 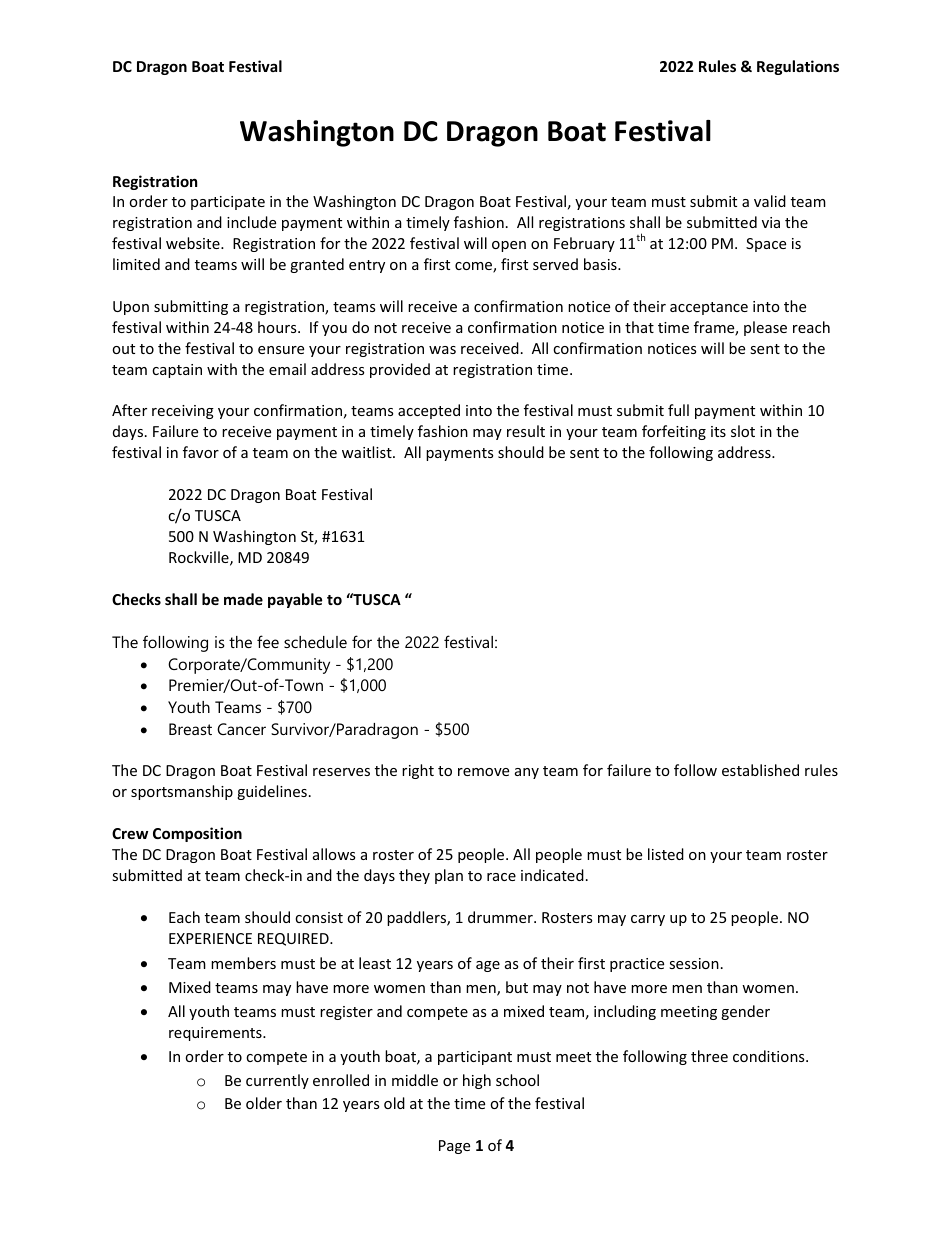 I want to click on older, so click(x=264, y=1103).
